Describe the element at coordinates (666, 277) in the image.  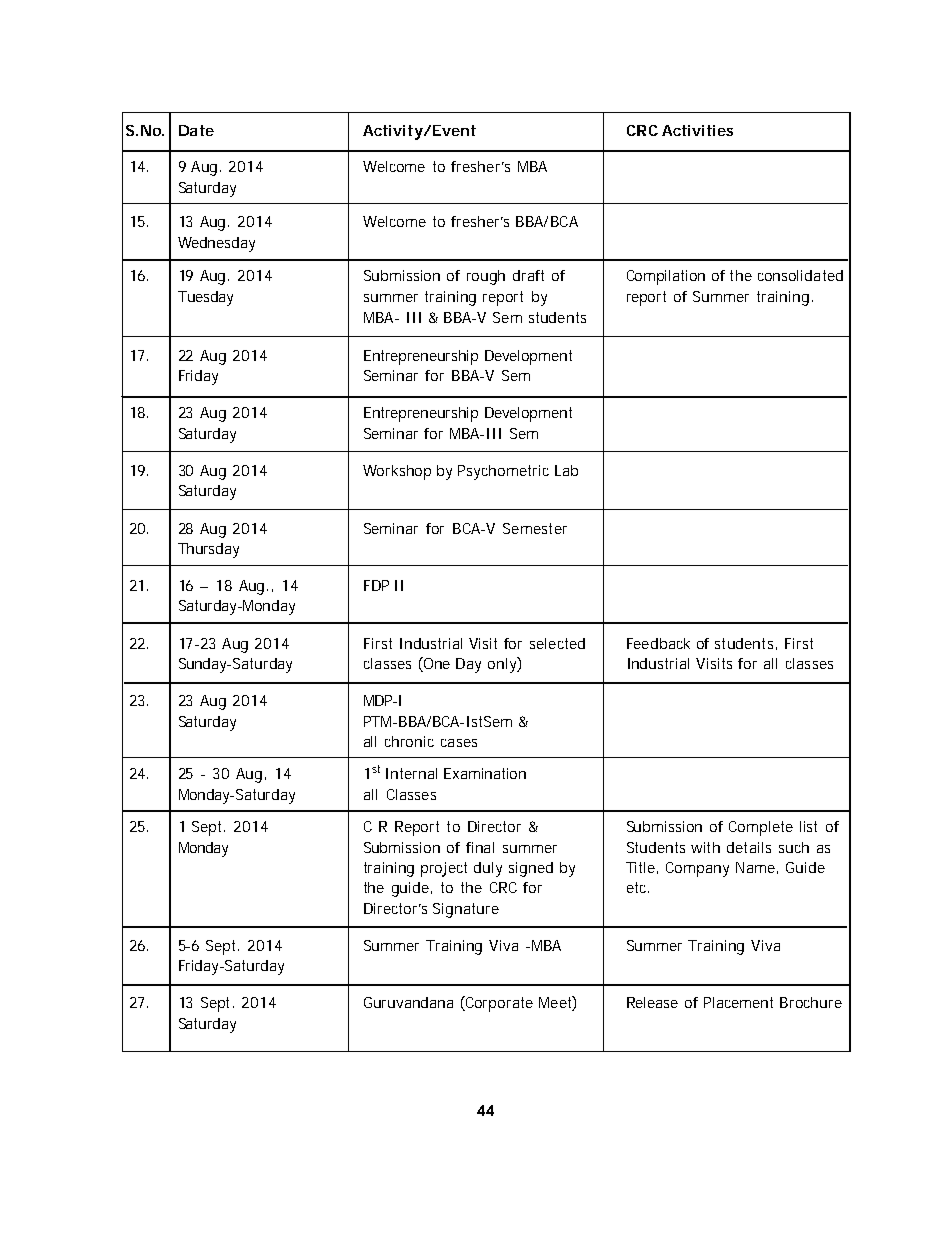
I see `Compilation` at that location.
